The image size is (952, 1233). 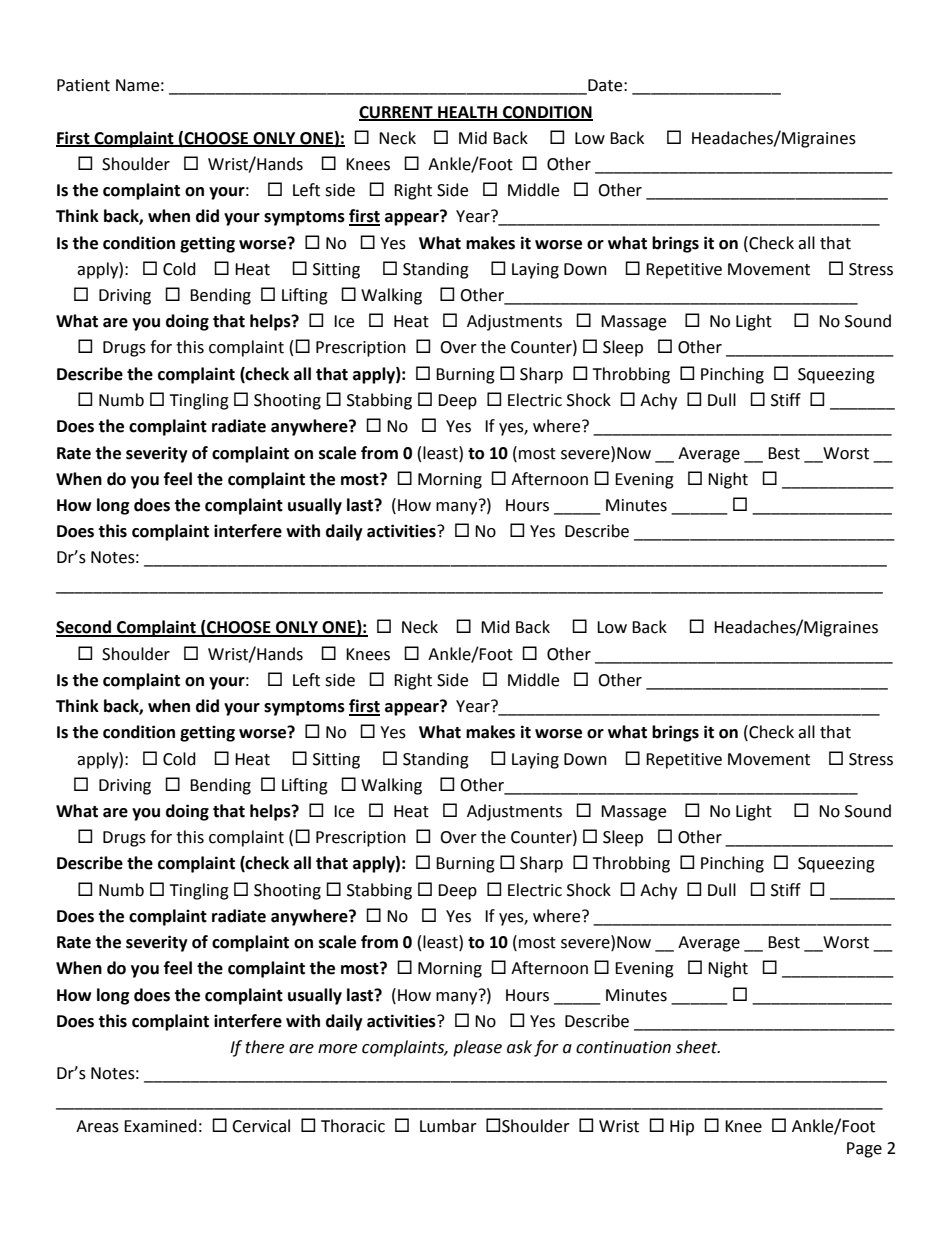 I want to click on Second, so click(x=84, y=628).
